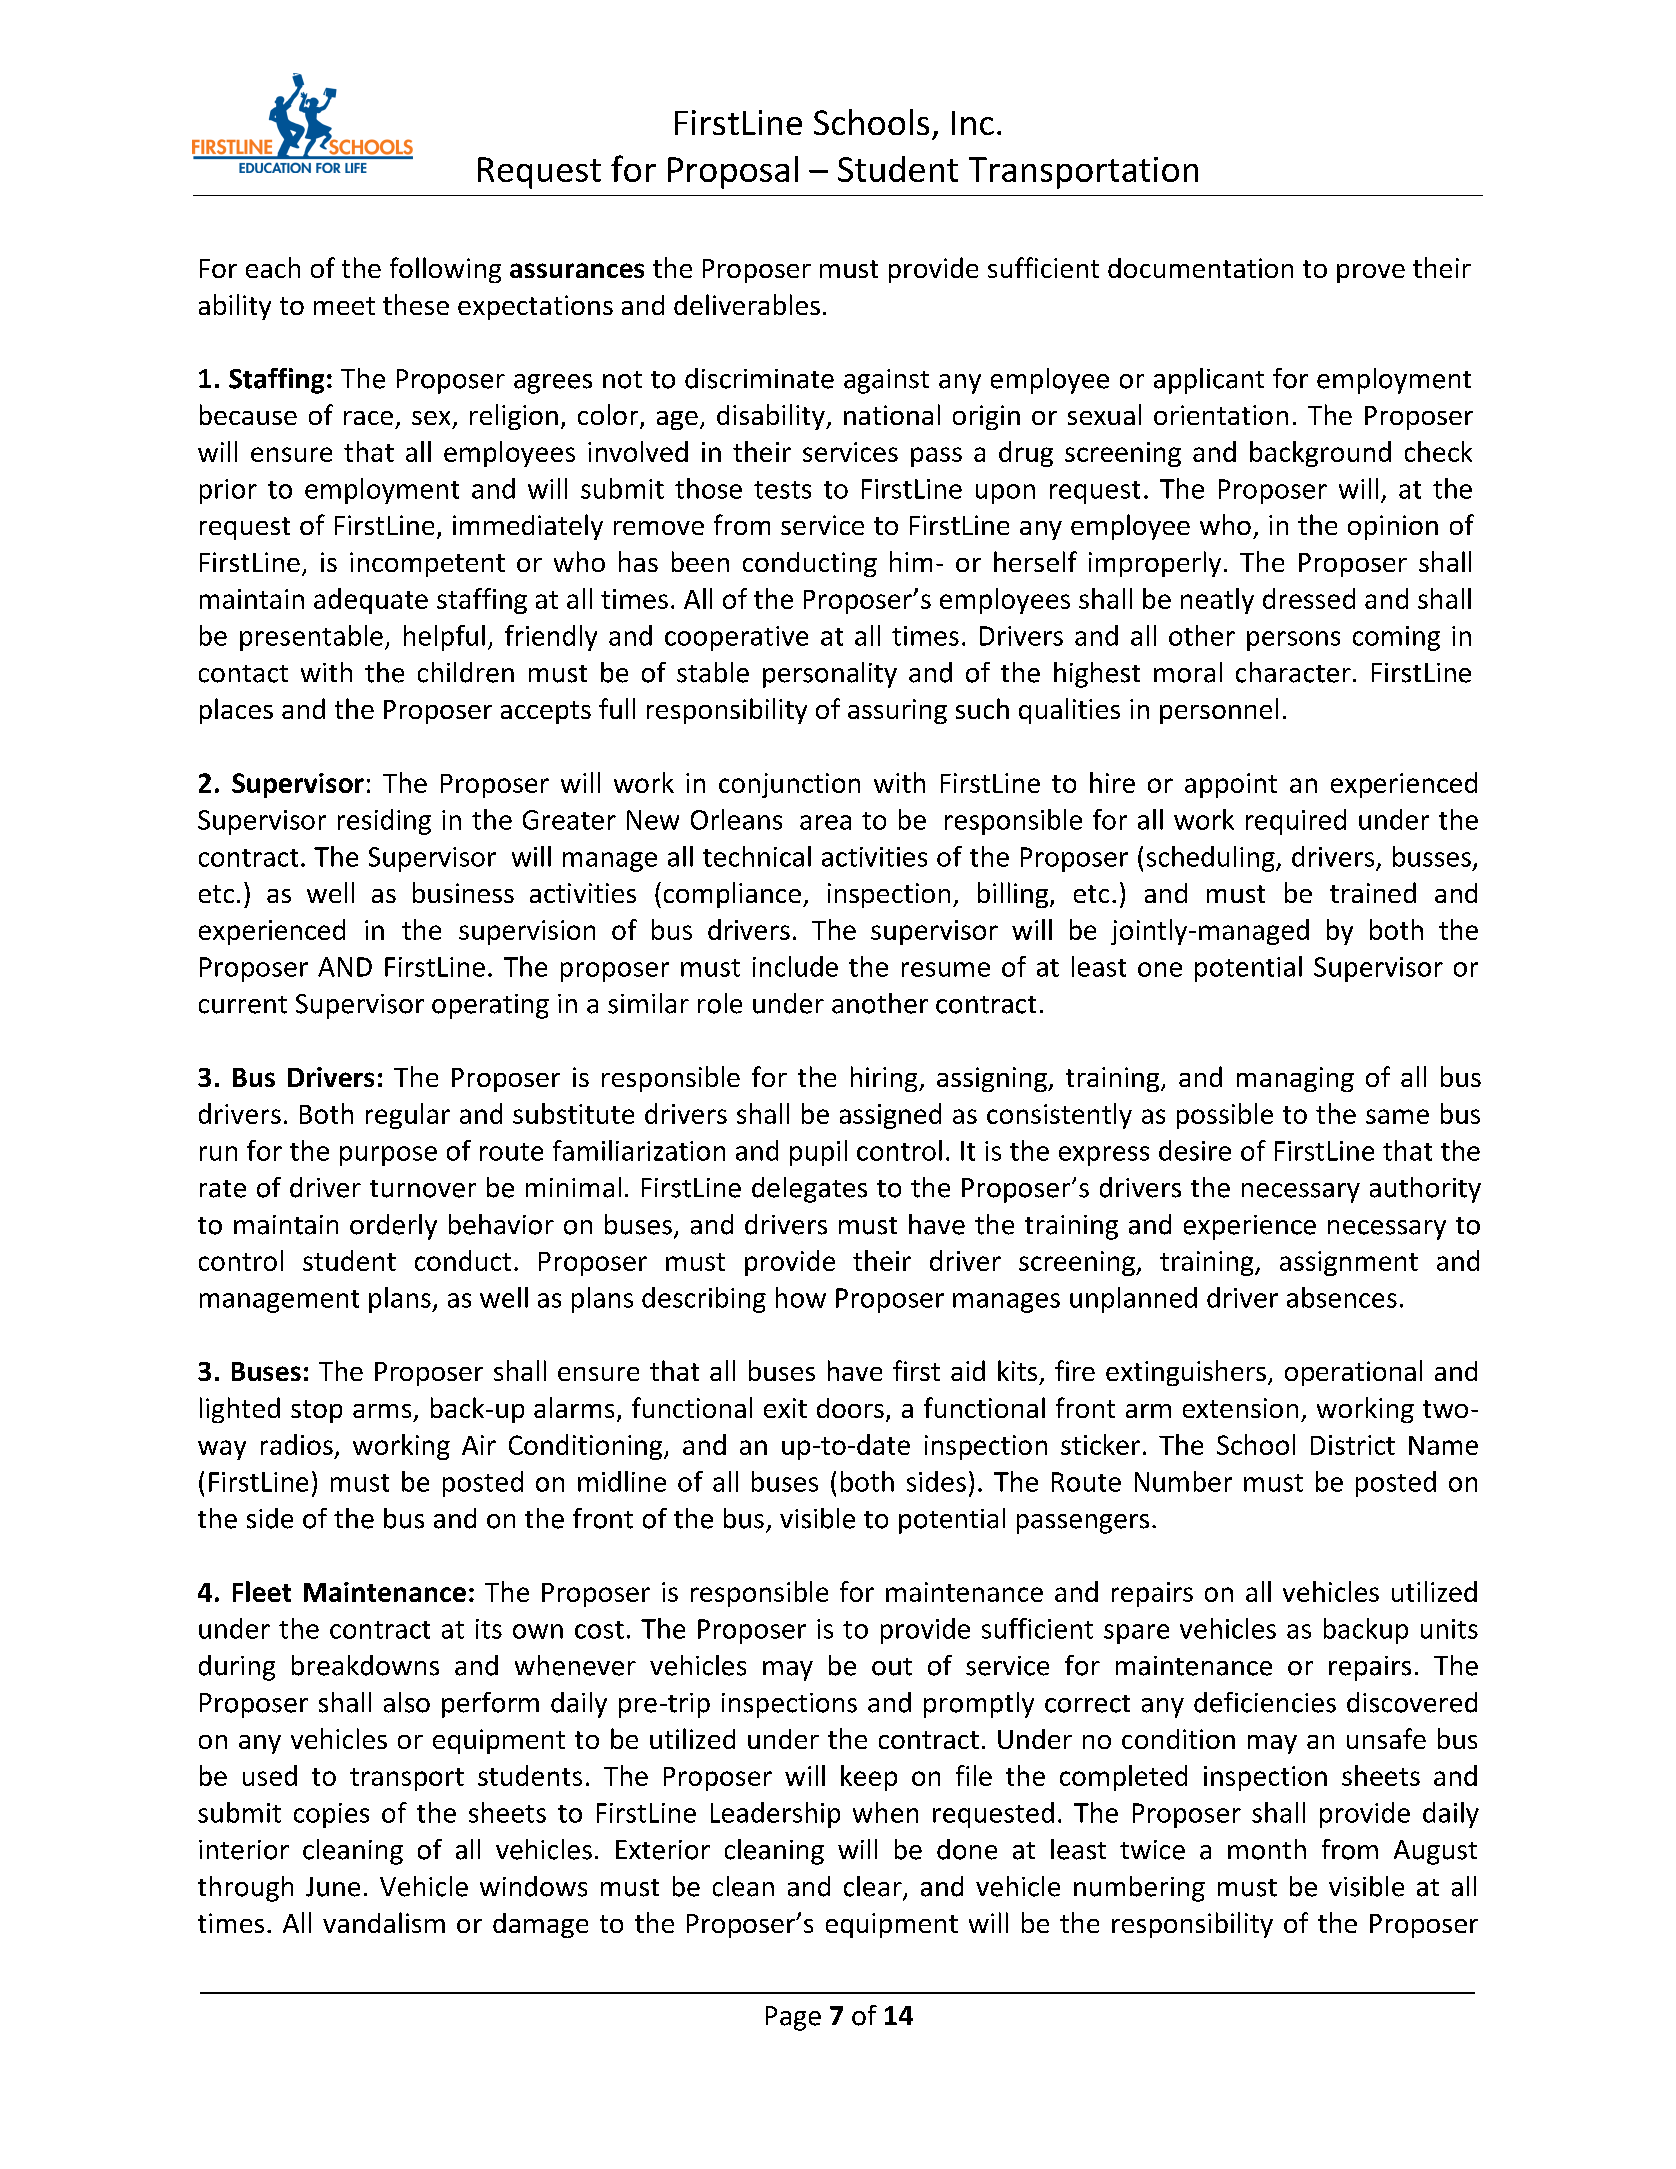 The image size is (1676, 2169). Describe the element at coordinates (850, 1408) in the document. I see `doors` at that location.
